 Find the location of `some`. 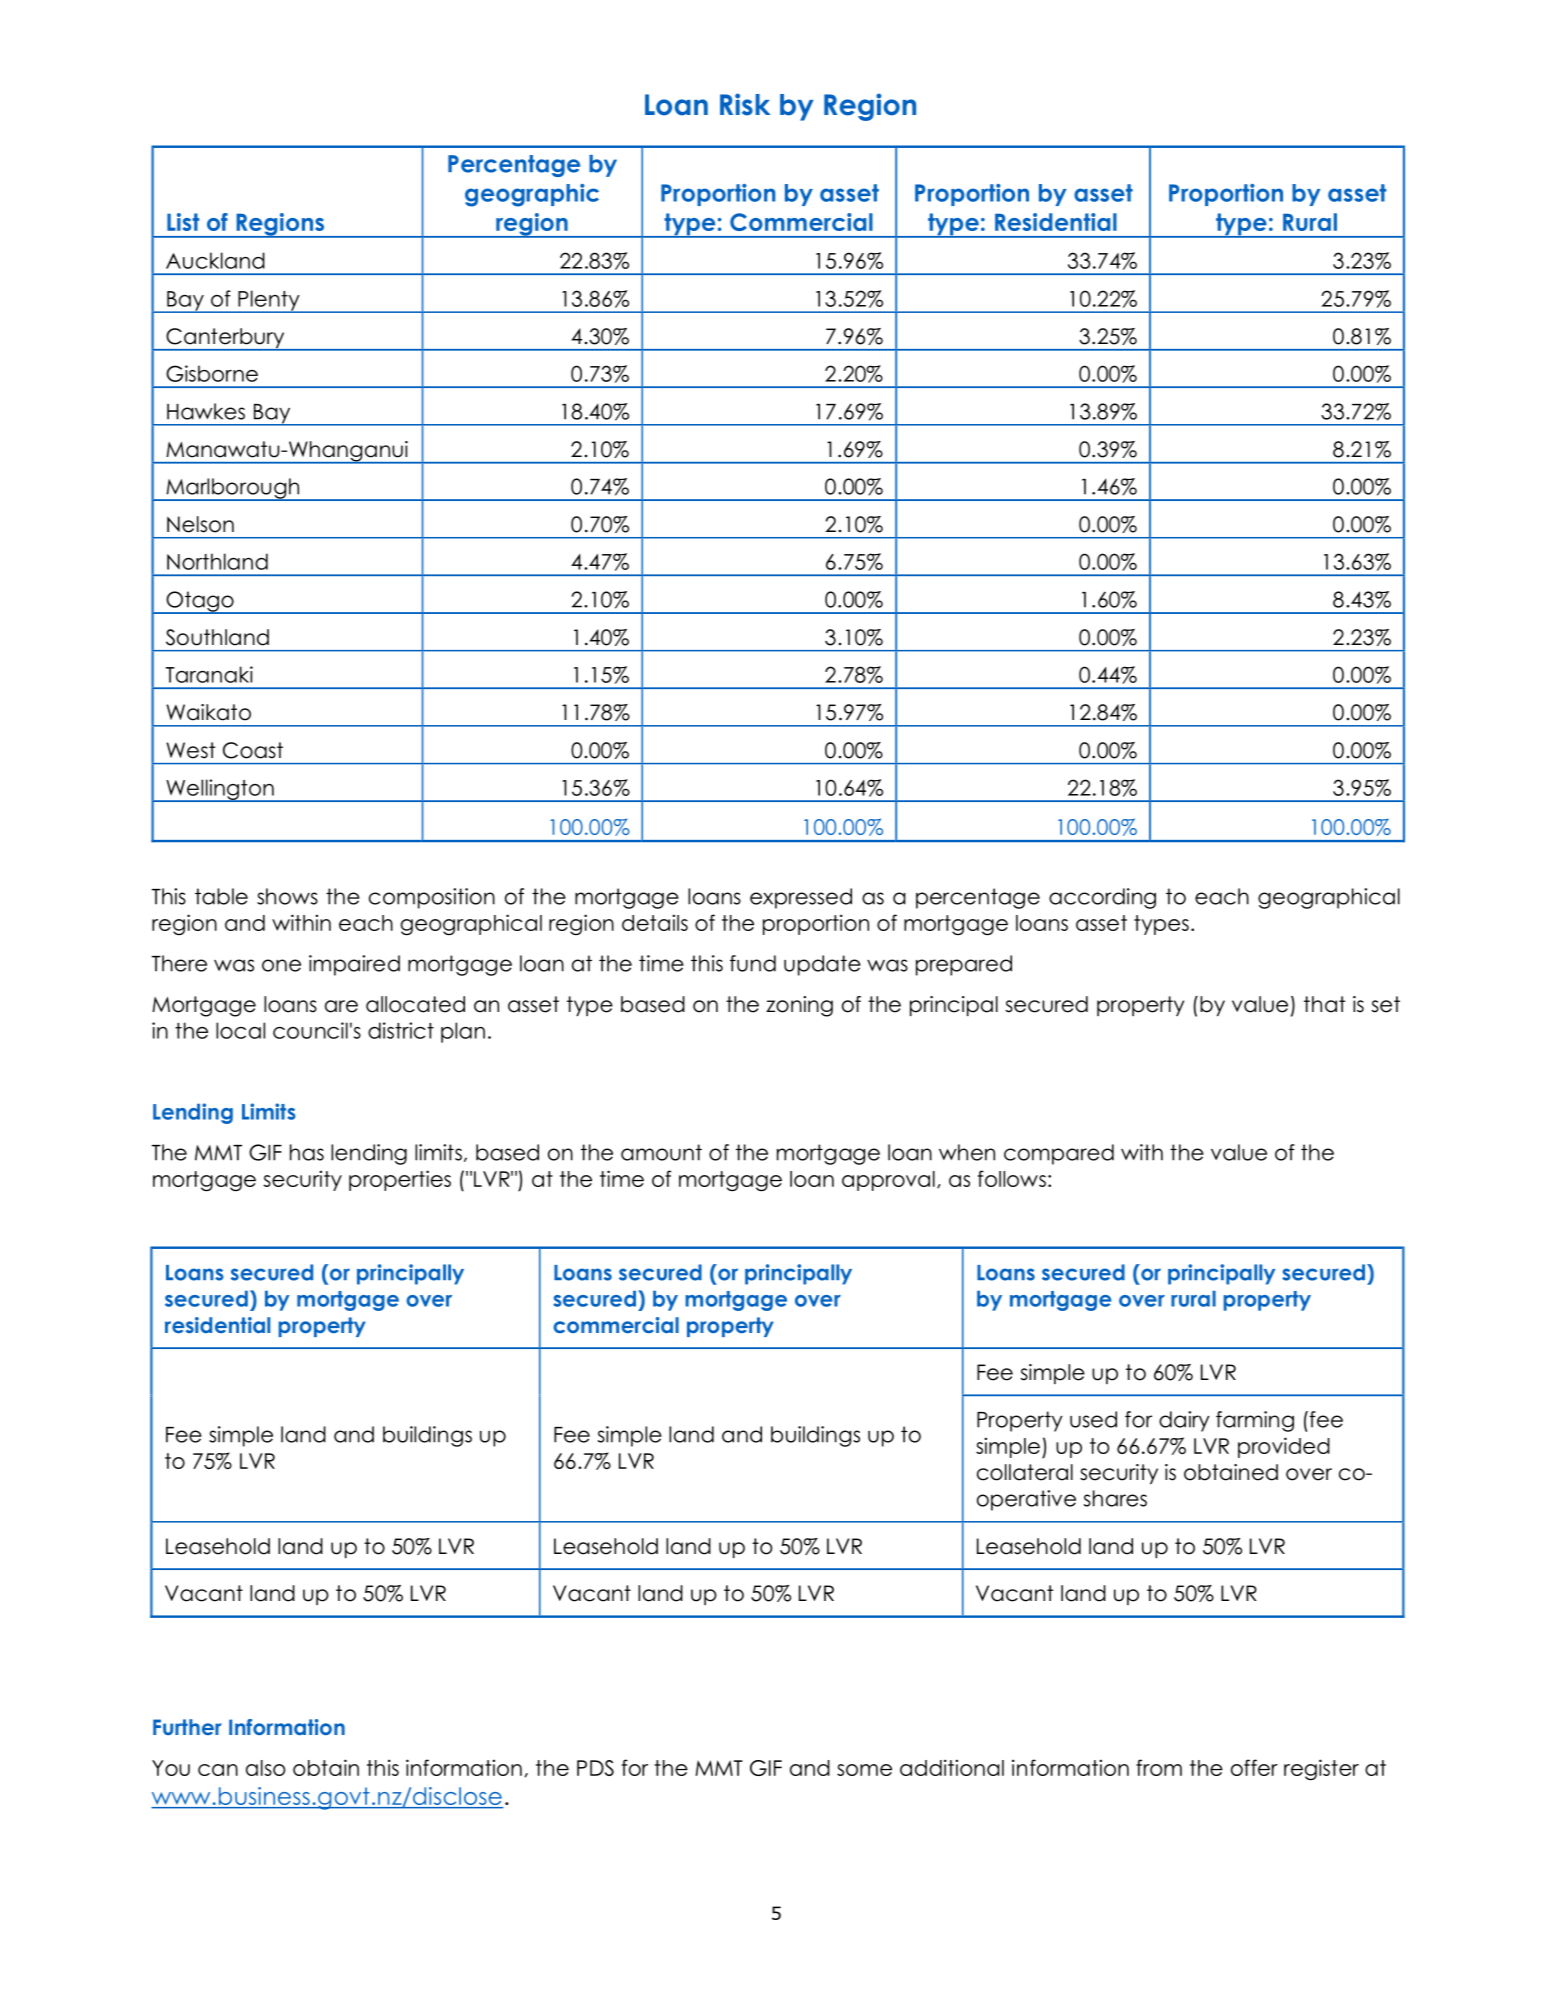

some is located at coordinates (864, 1770).
